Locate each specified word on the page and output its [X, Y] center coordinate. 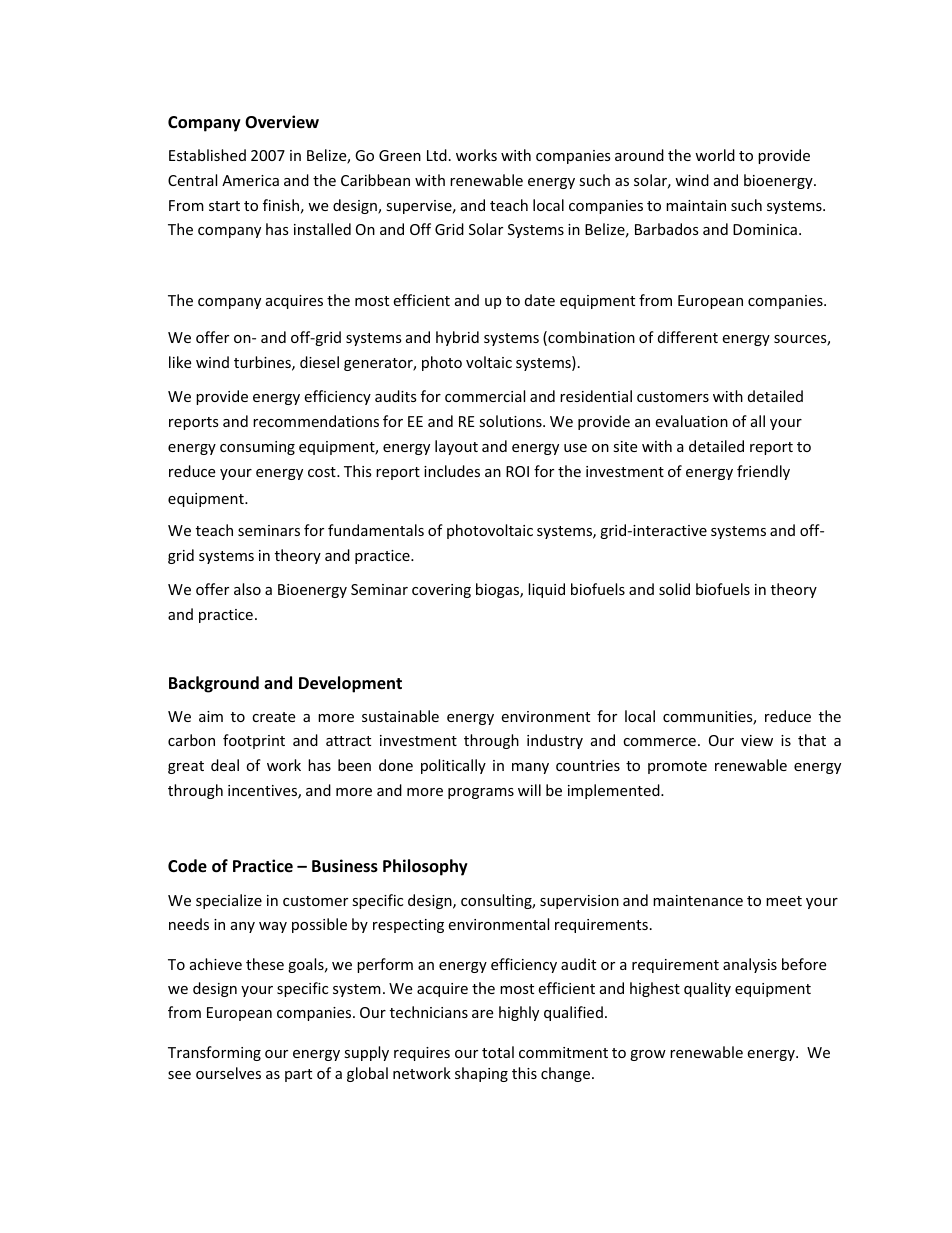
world [715, 155]
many [530, 768]
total [498, 1052]
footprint [254, 741]
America [250, 180]
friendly [763, 472]
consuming [257, 448]
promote [677, 767]
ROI [517, 471]
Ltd [437, 155]
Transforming [214, 1053]
